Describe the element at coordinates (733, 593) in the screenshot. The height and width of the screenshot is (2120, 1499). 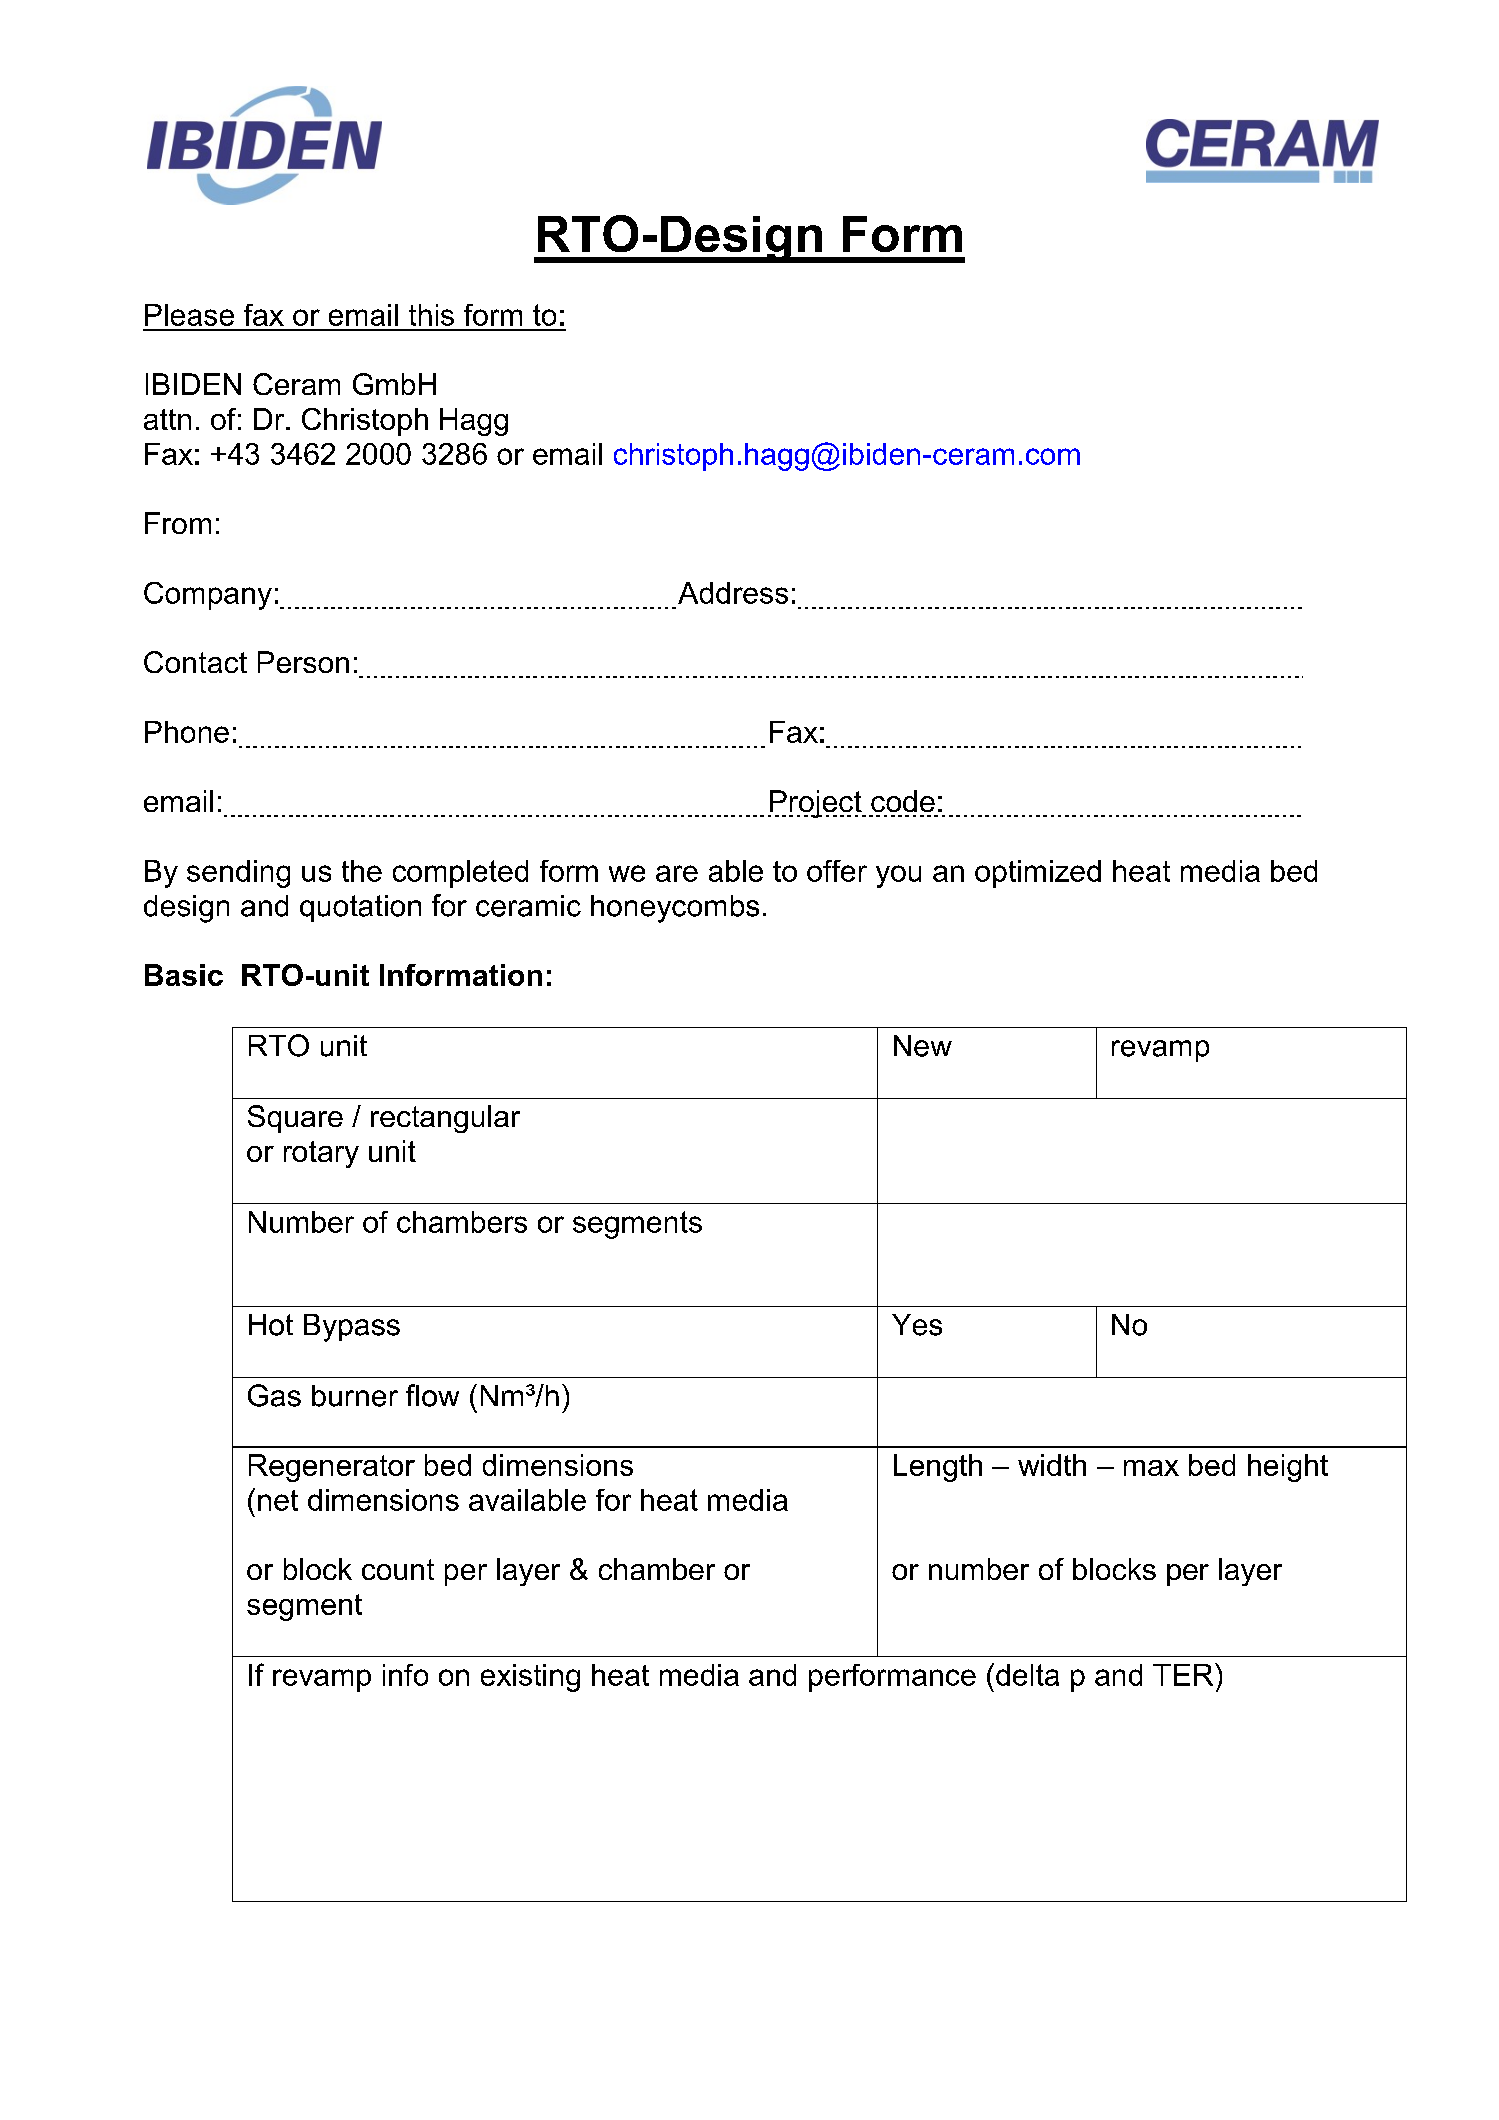
I see `Address` at that location.
